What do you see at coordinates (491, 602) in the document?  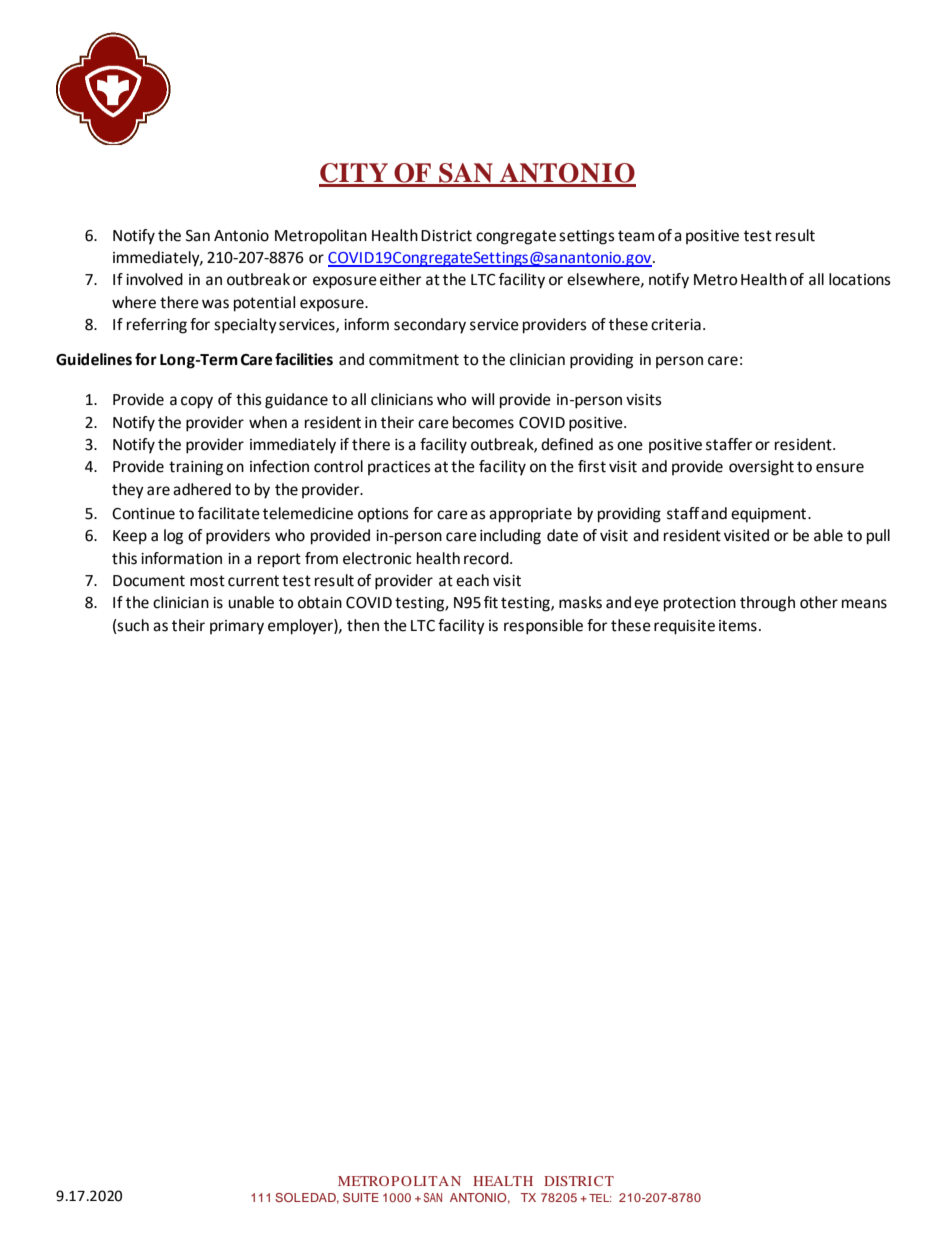 I see `fit` at bounding box center [491, 602].
